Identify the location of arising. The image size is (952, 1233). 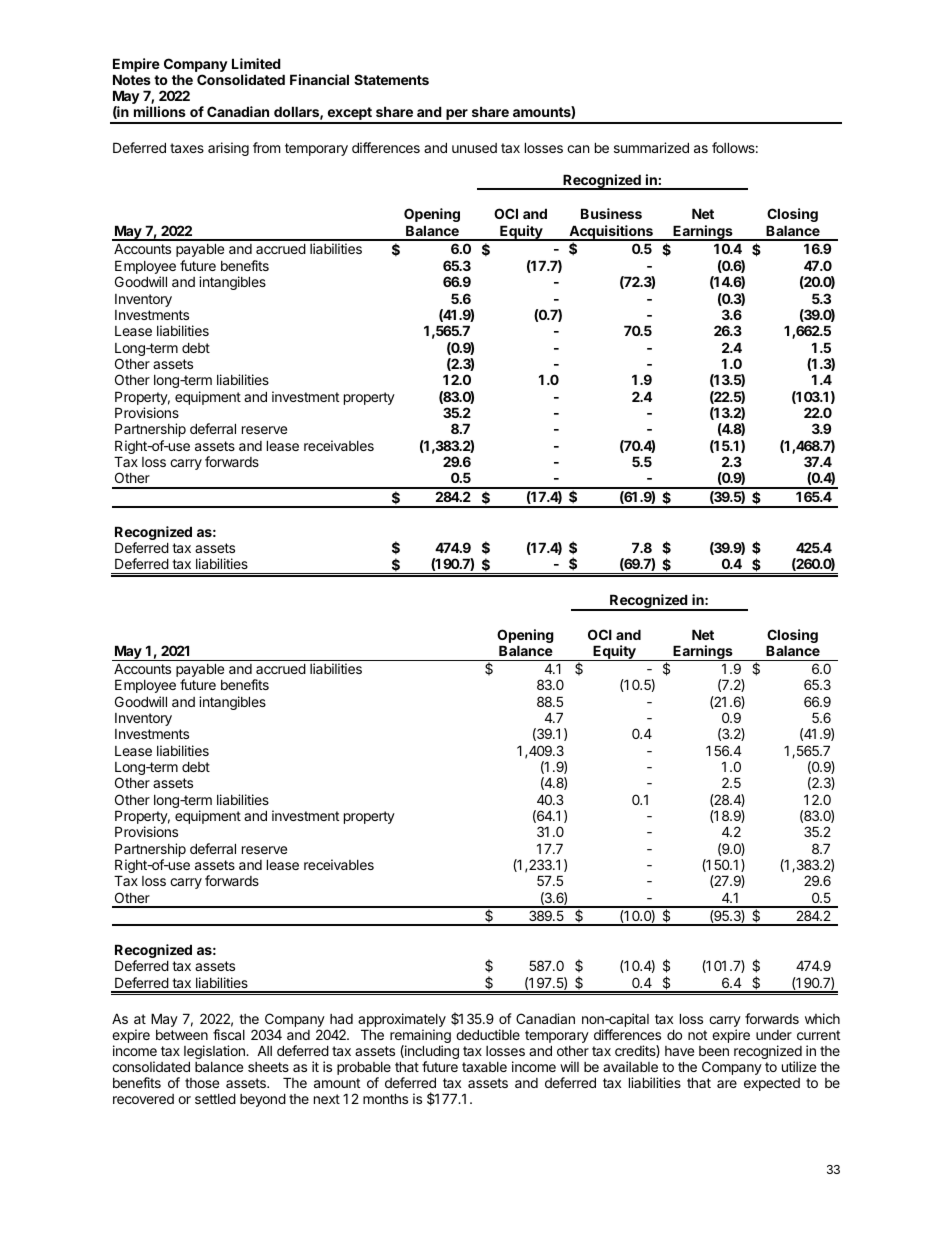
(228, 149).
